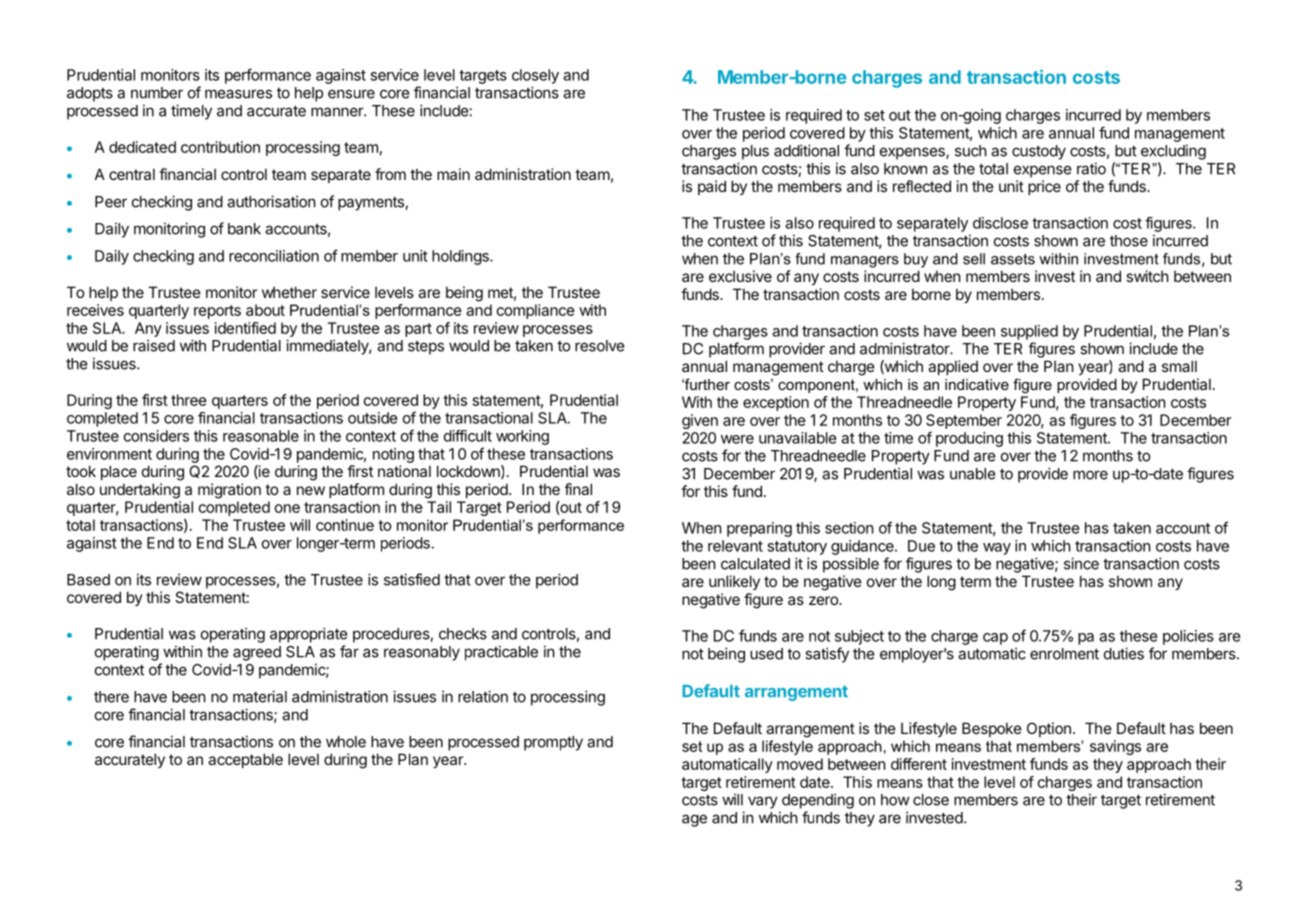 This page has height=924, width=1308. I want to click on savings, so click(1115, 747).
